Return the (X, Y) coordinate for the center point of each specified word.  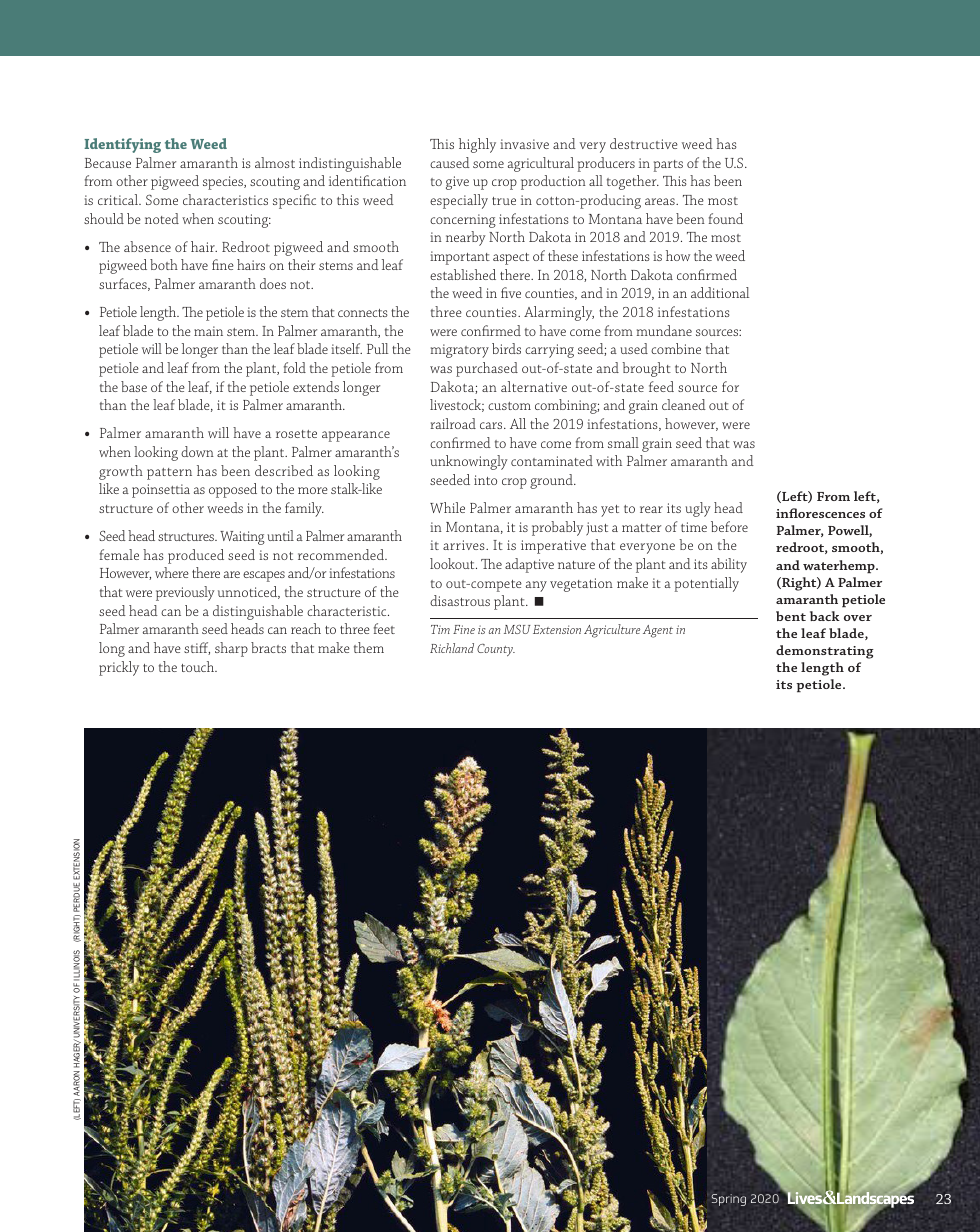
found (726, 218)
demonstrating (825, 652)
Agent (658, 631)
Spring (729, 1200)
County (496, 650)
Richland (452, 648)
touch (199, 666)
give (457, 183)
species (224, 183)
